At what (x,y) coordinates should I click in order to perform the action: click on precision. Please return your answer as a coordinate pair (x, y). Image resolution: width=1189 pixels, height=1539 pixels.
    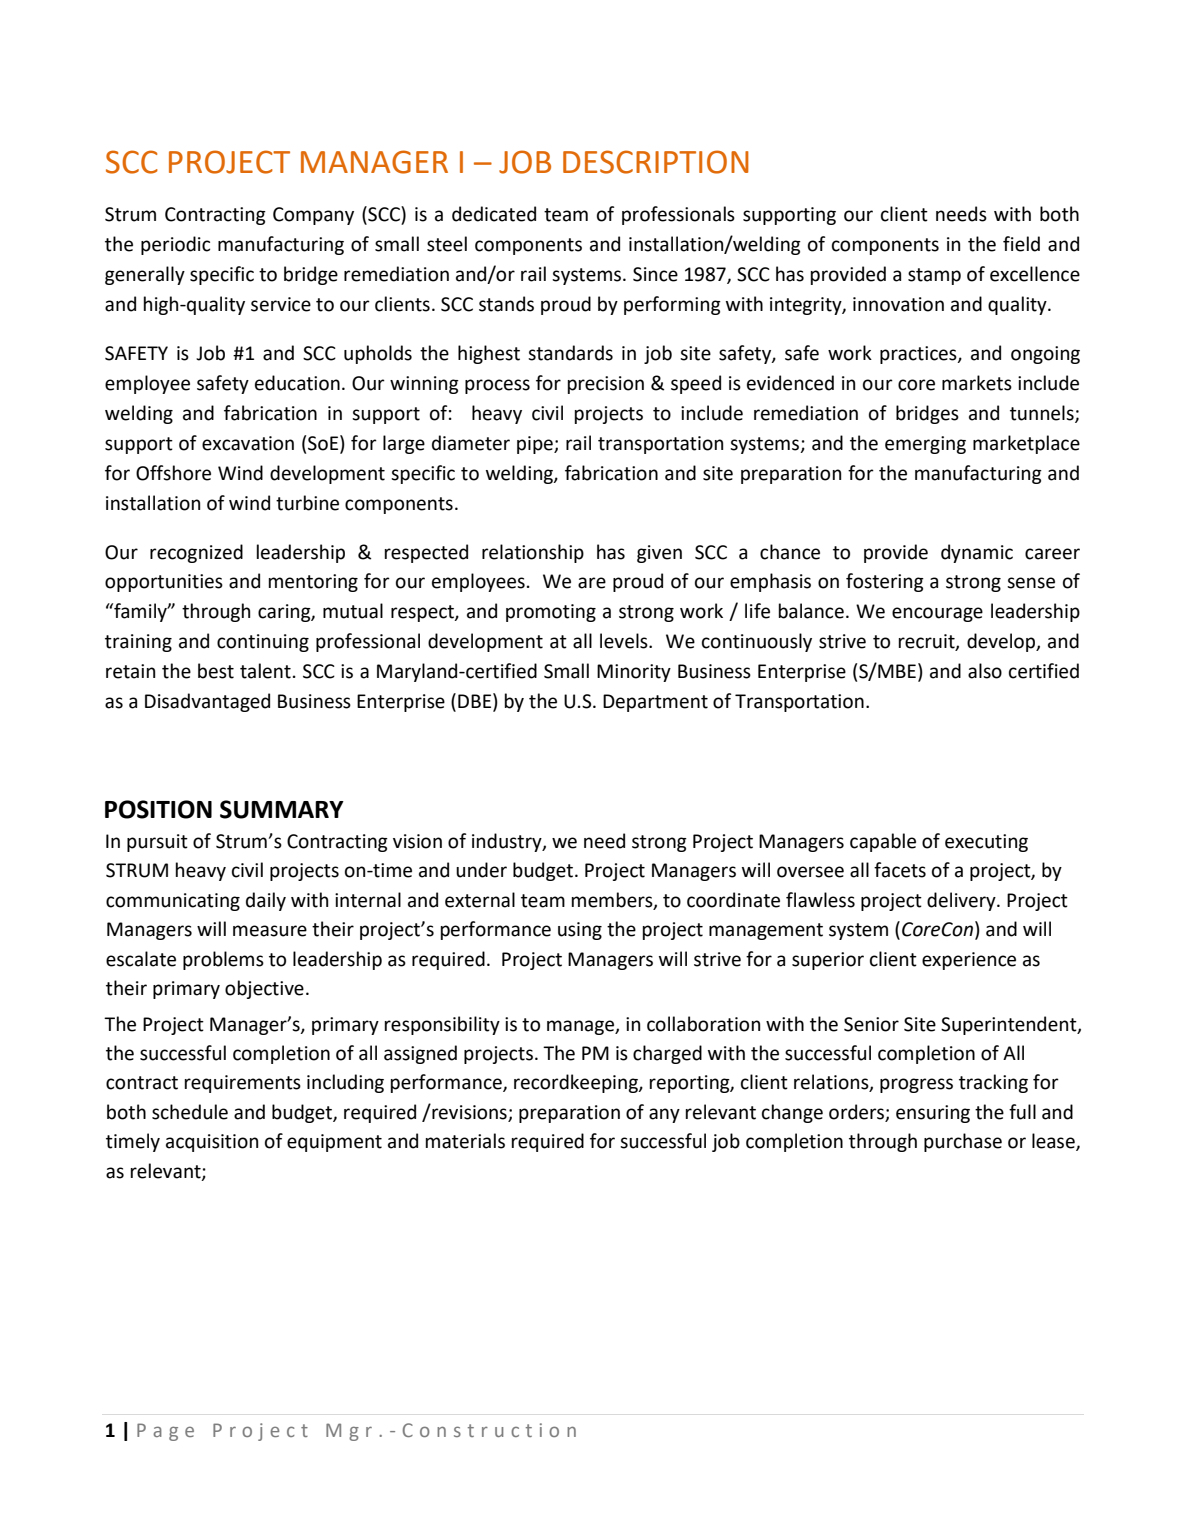
    Looking at the image, I should click on (606, 385).
